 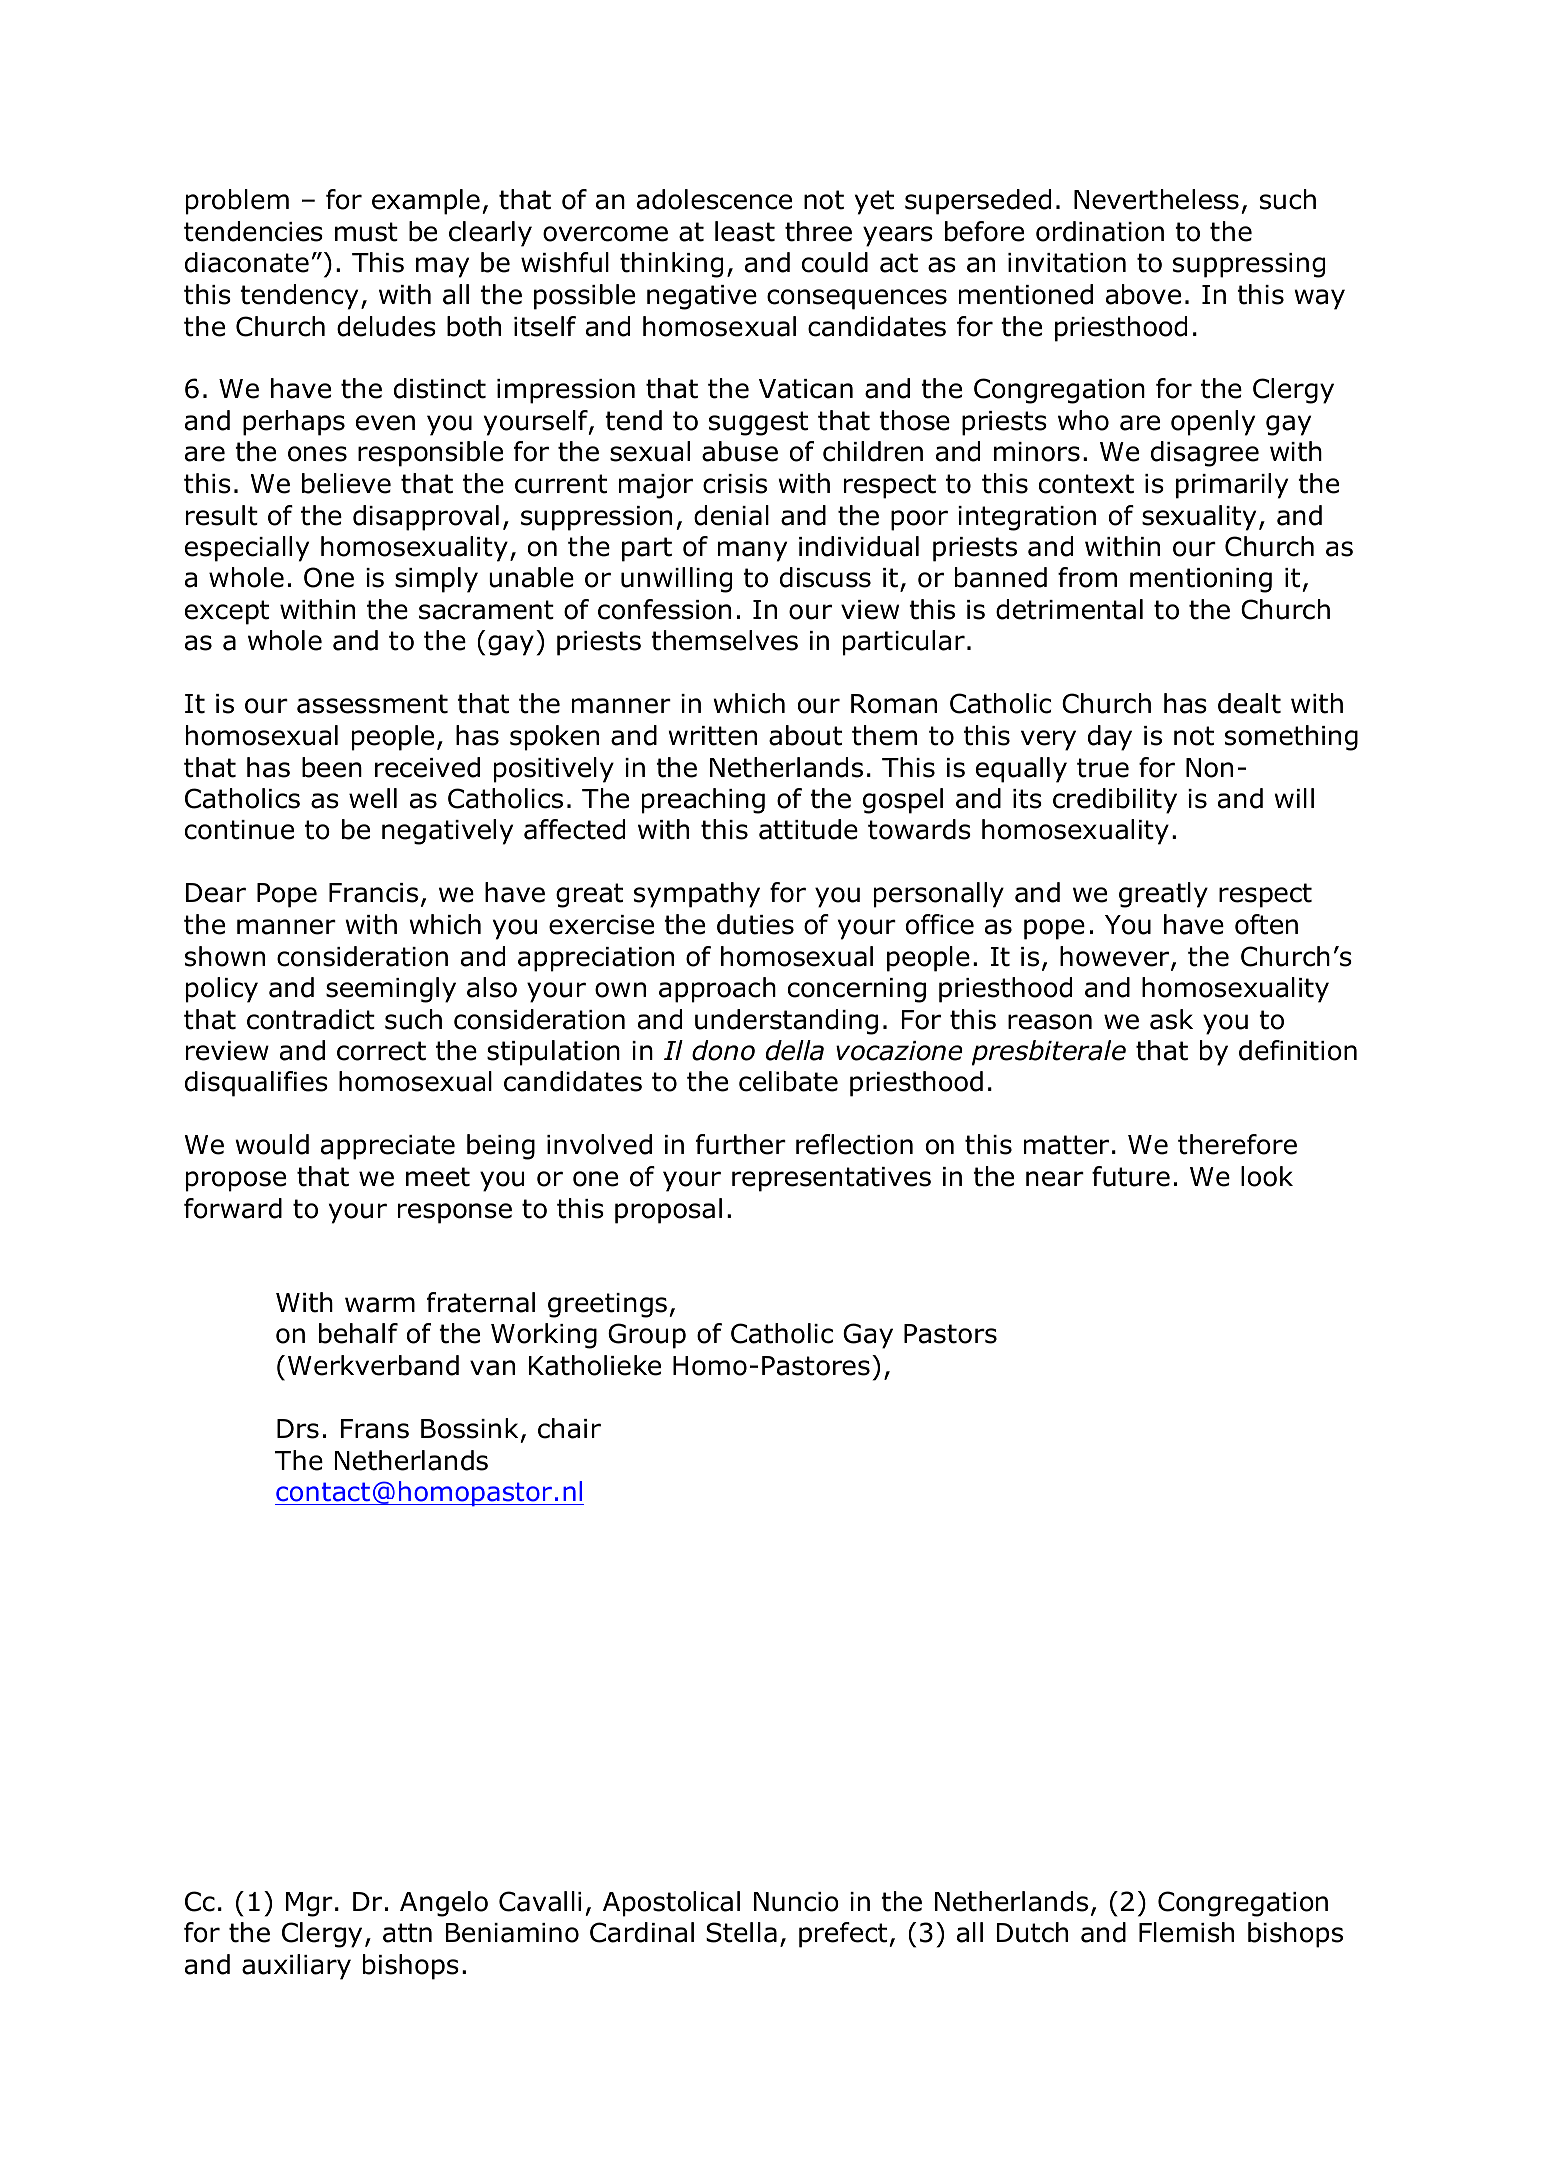 I want to click on ask, so click(x=1171, y=1019).
